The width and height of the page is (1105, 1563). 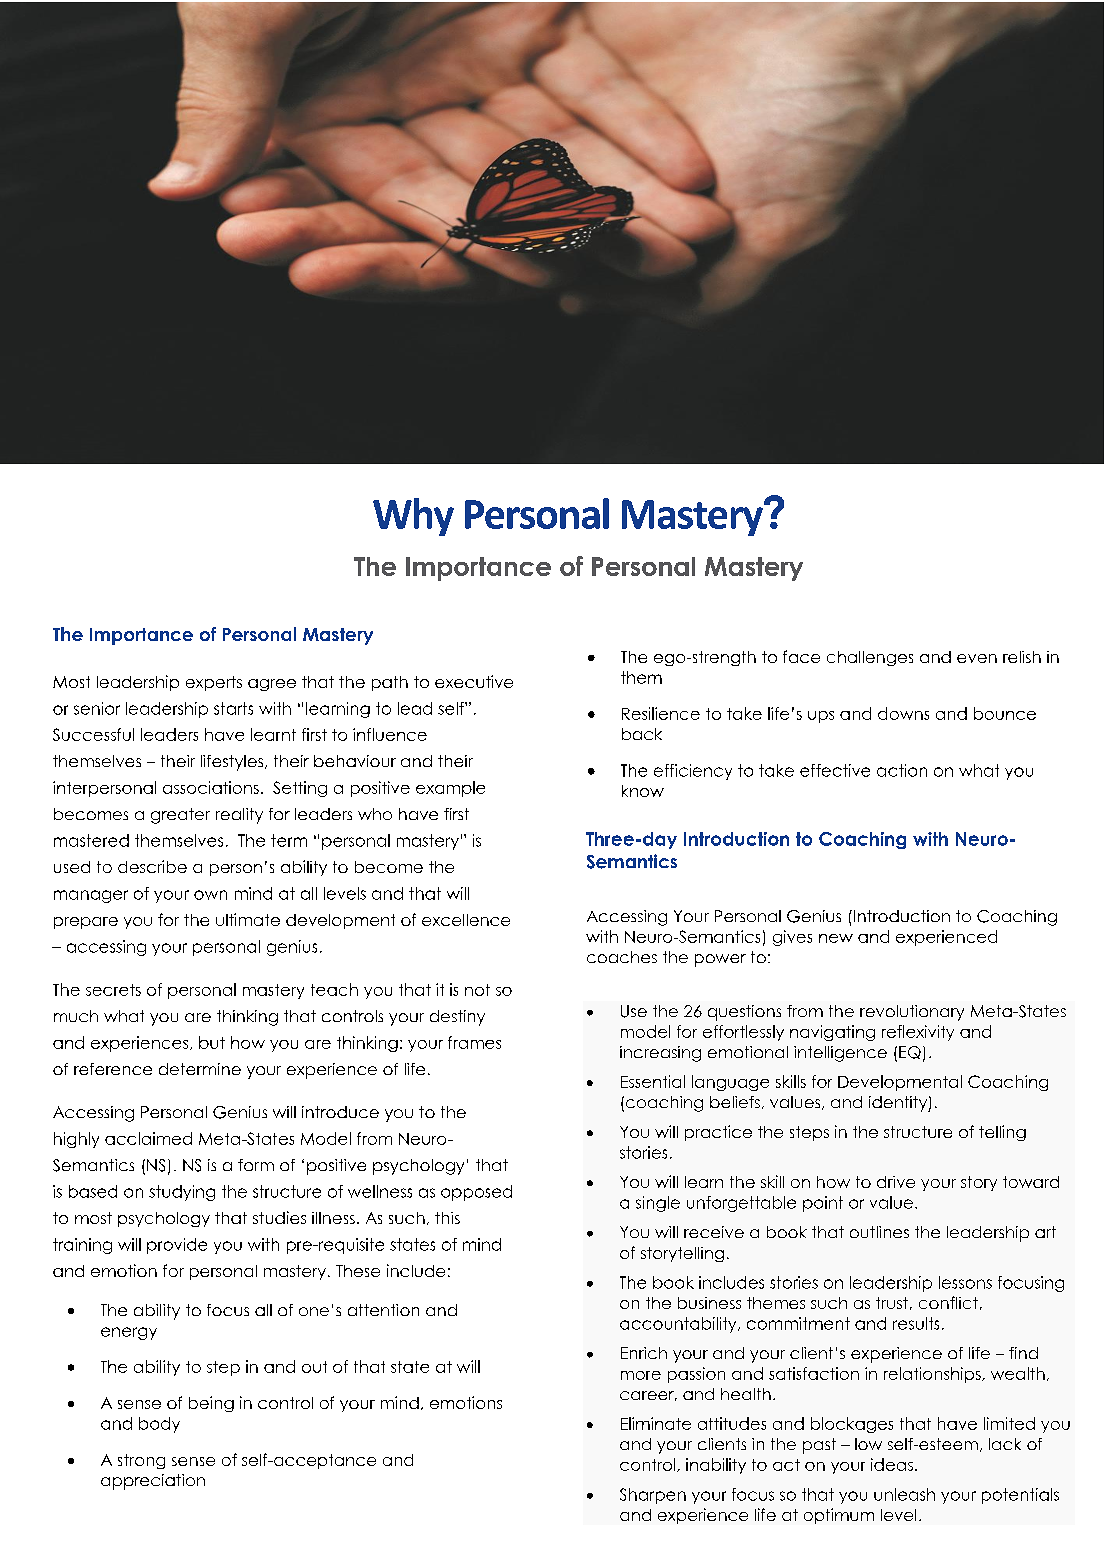 What do you see at coordinates (476, 1193) in the page?
I see `opposed` at bounding box center [476, 1193].
